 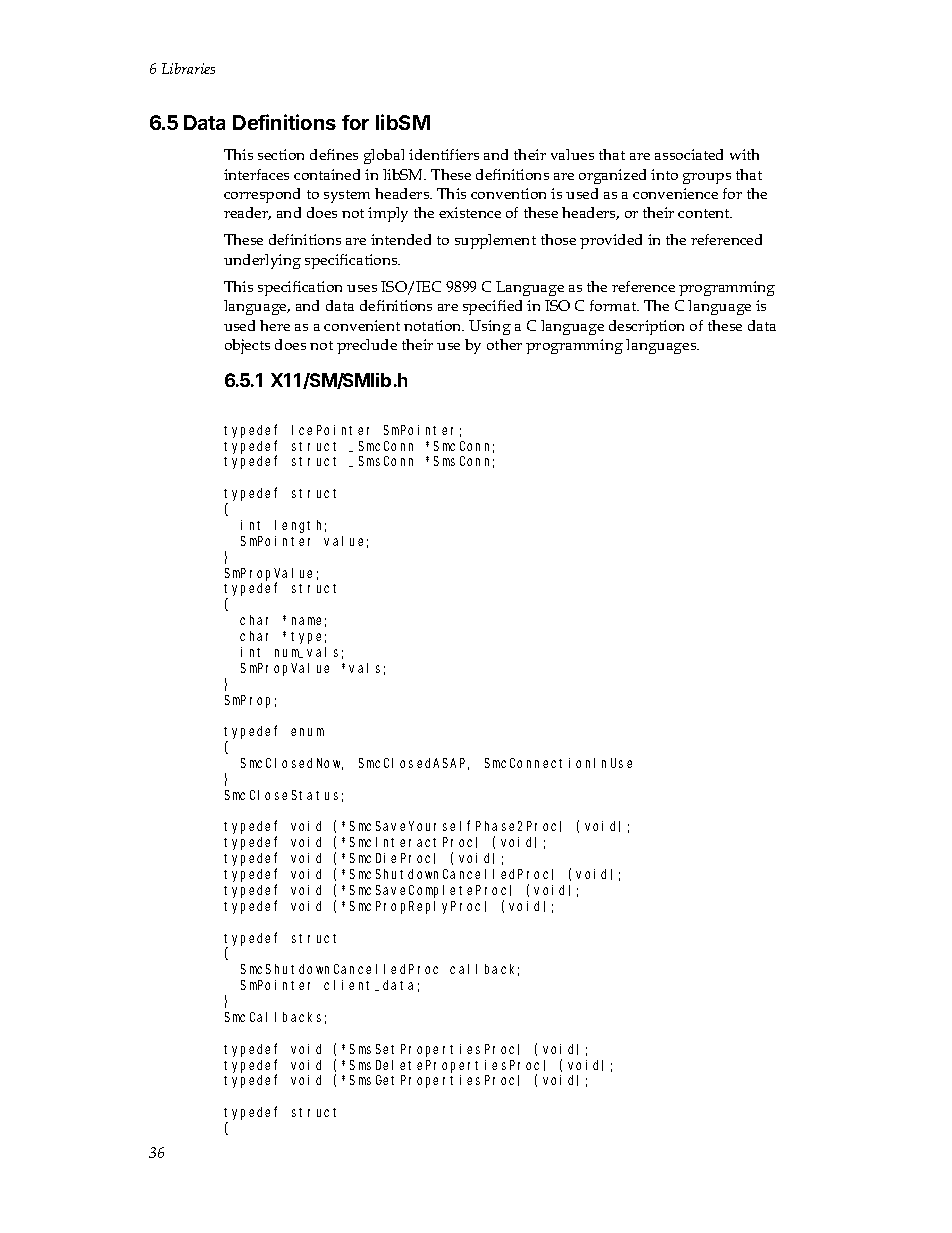 I want to click on length, so click(x=300, y=526).
